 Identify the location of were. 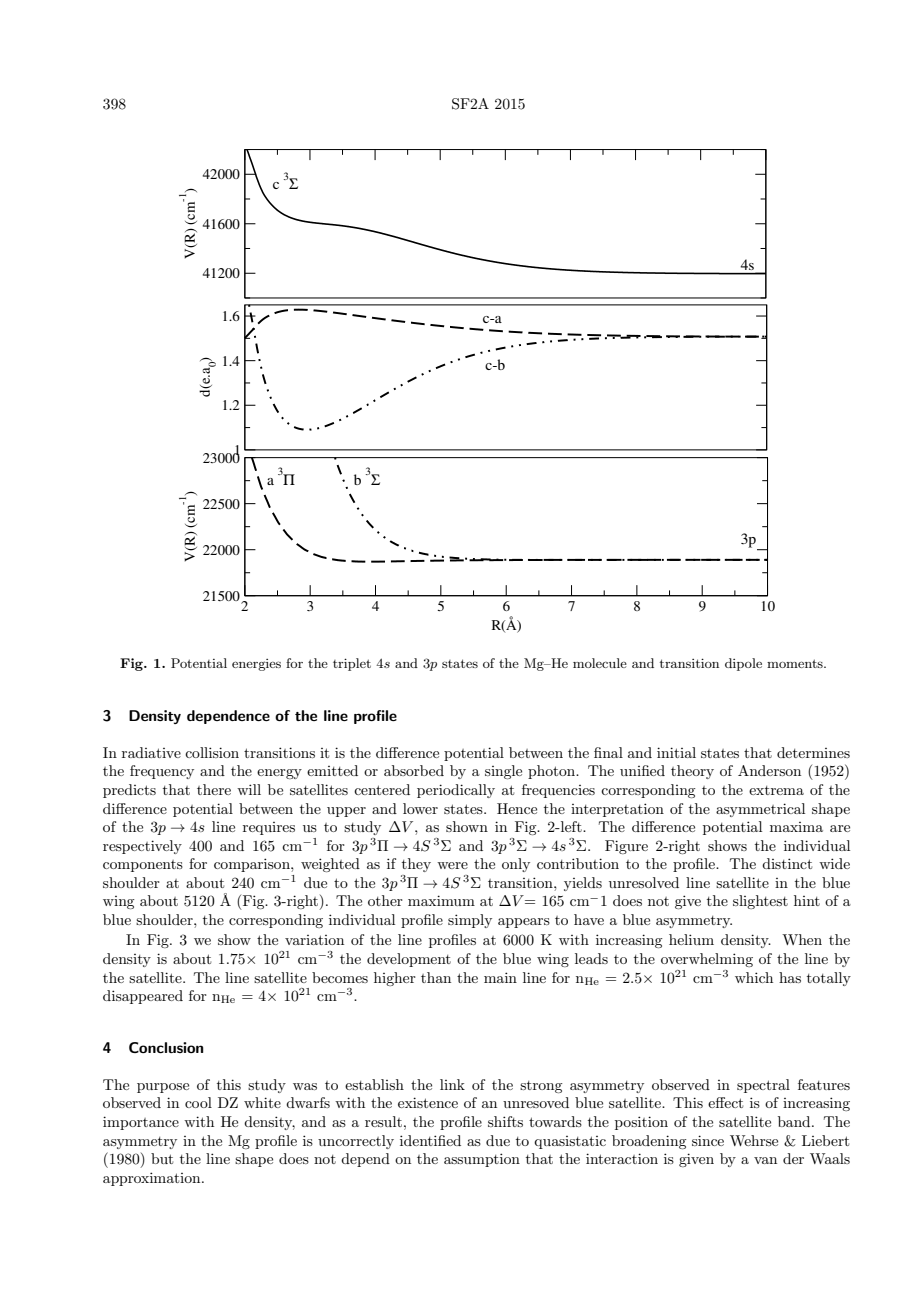
(452, 865).
